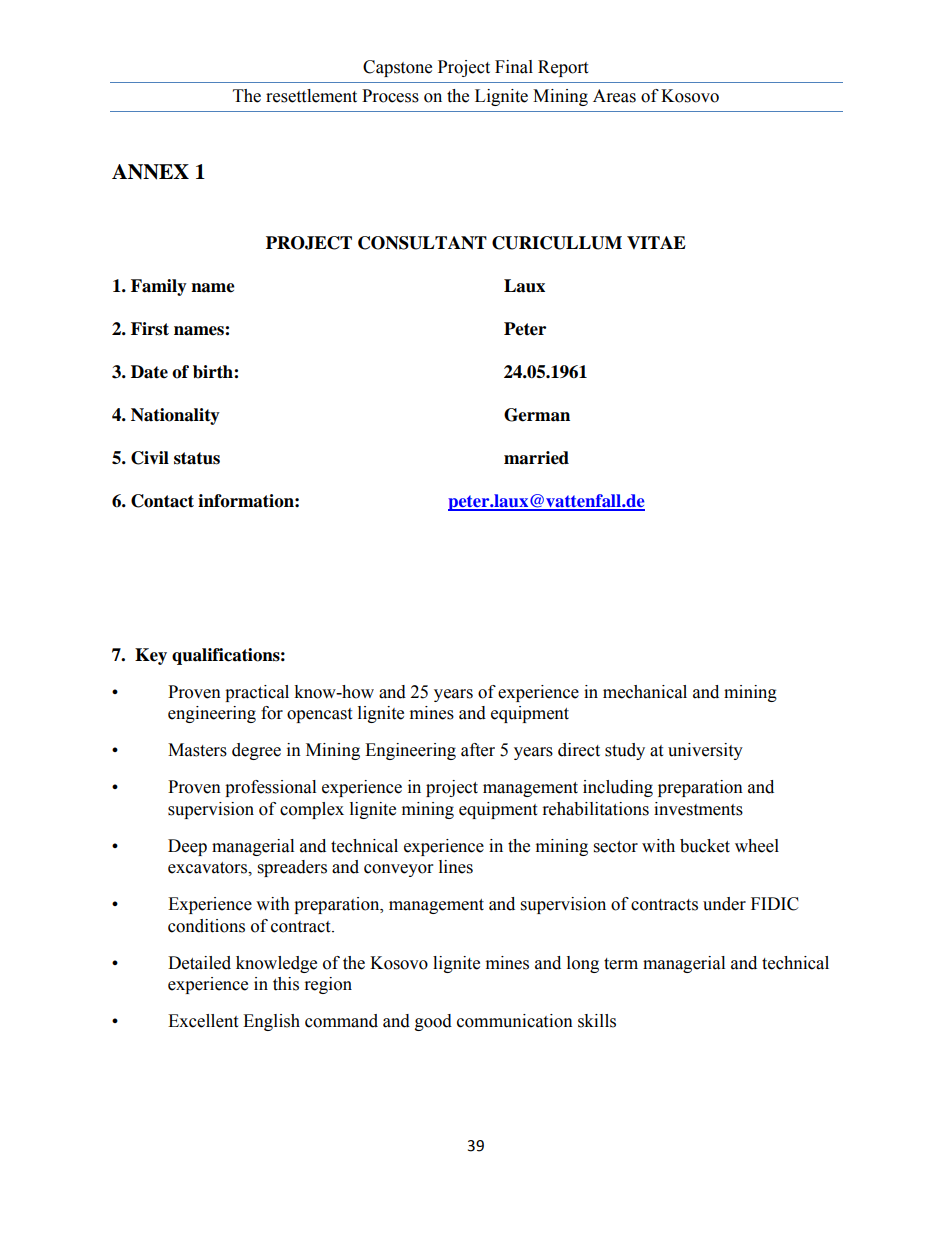 Image resolution: width=952 pixels, height=1233 pixels. What do you see at coordinates (621, 964) in the document?
I see `term` at bounding box center [621, 964].
